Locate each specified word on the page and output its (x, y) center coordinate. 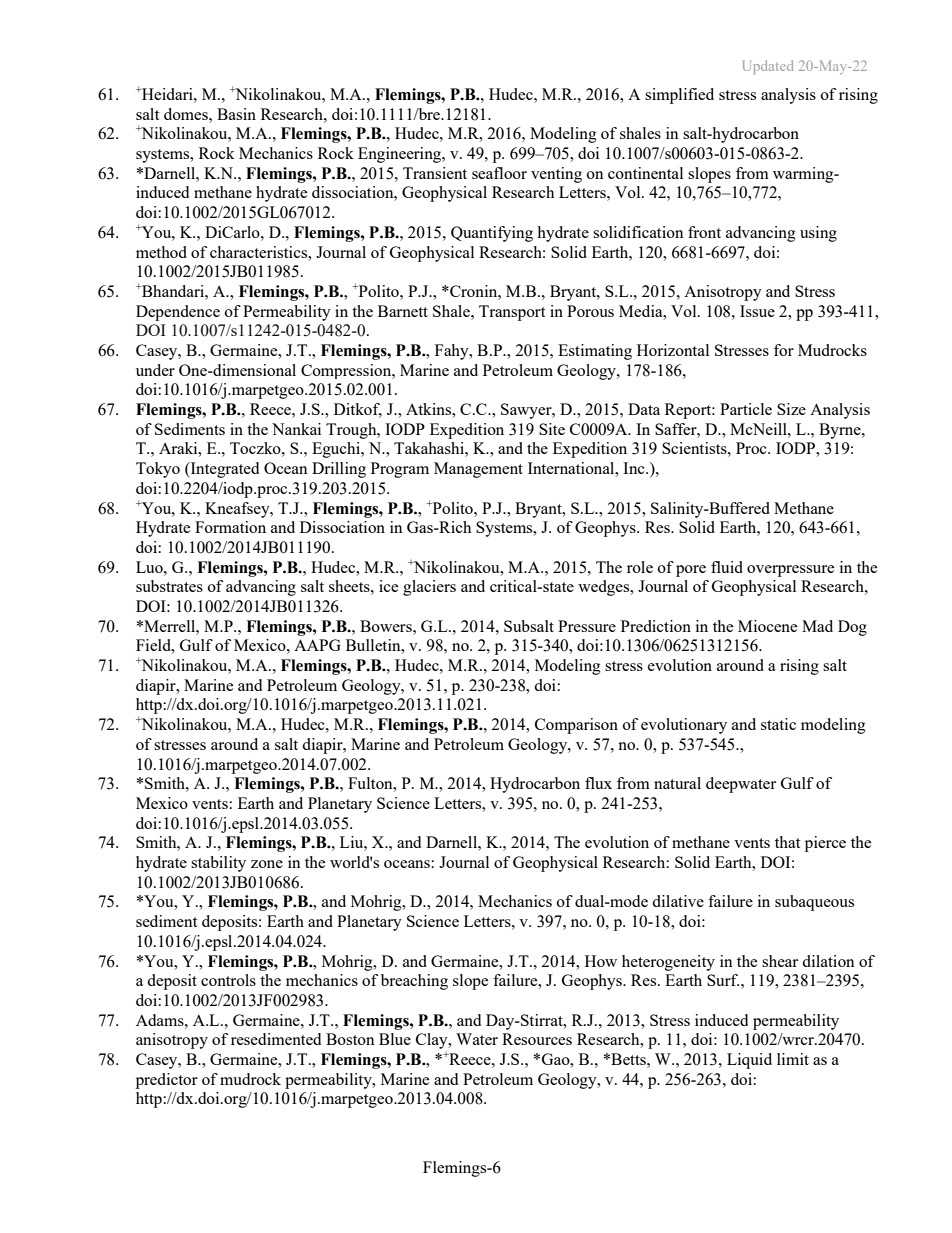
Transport (512, 313)
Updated (768, 67)
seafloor (499, 173)
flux (598, 783)
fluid (727, 567)
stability (218, 864)
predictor (167, 1081)
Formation (230, 527)
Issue (757, 311)
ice (388, 586)
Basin (236, 114)
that (787, 842)
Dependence (178, 313)
